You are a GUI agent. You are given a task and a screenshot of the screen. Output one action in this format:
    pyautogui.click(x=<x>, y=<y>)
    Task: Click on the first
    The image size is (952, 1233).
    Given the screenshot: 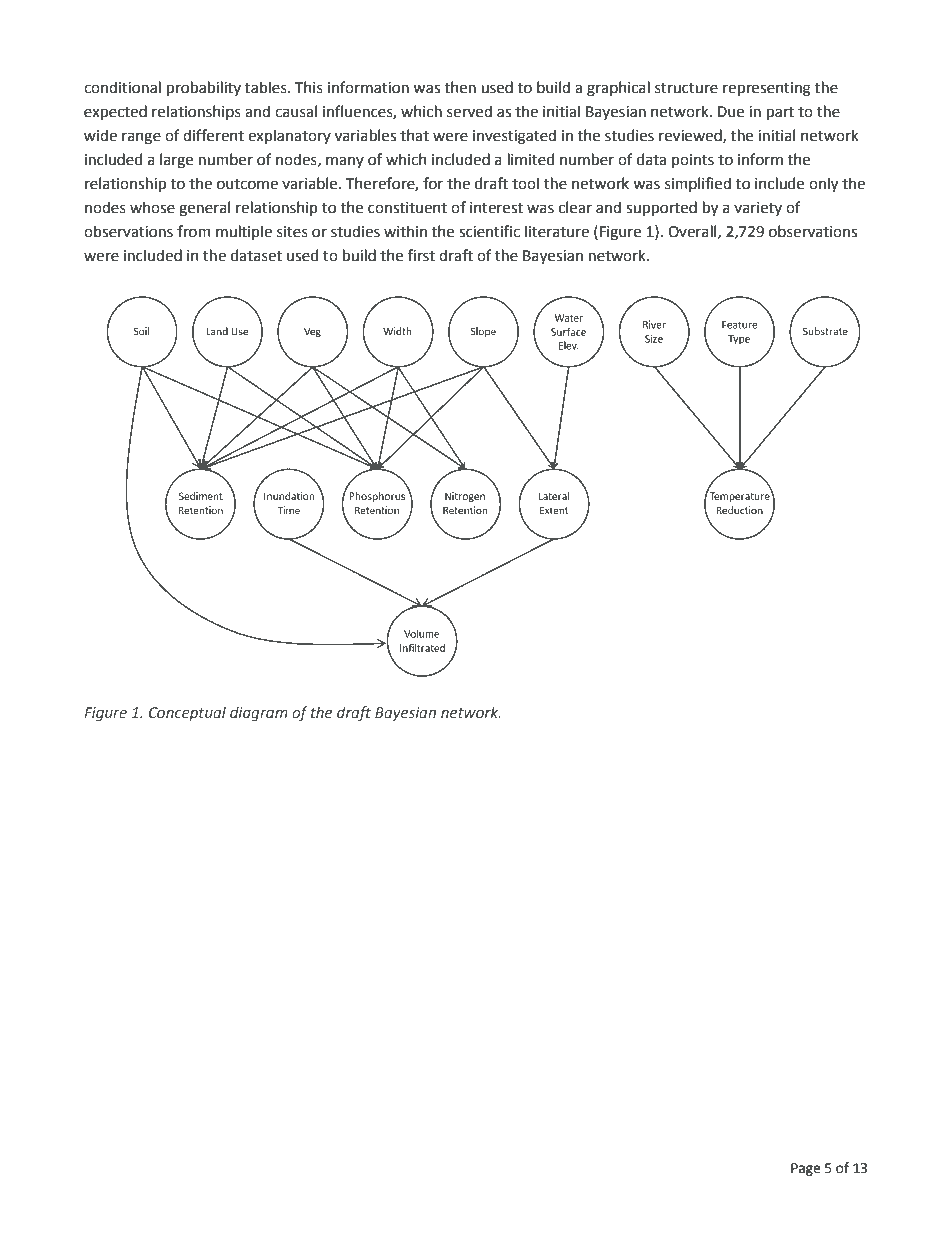 What is the action you would take?
    pyautogui.click(x=421, y=255)
